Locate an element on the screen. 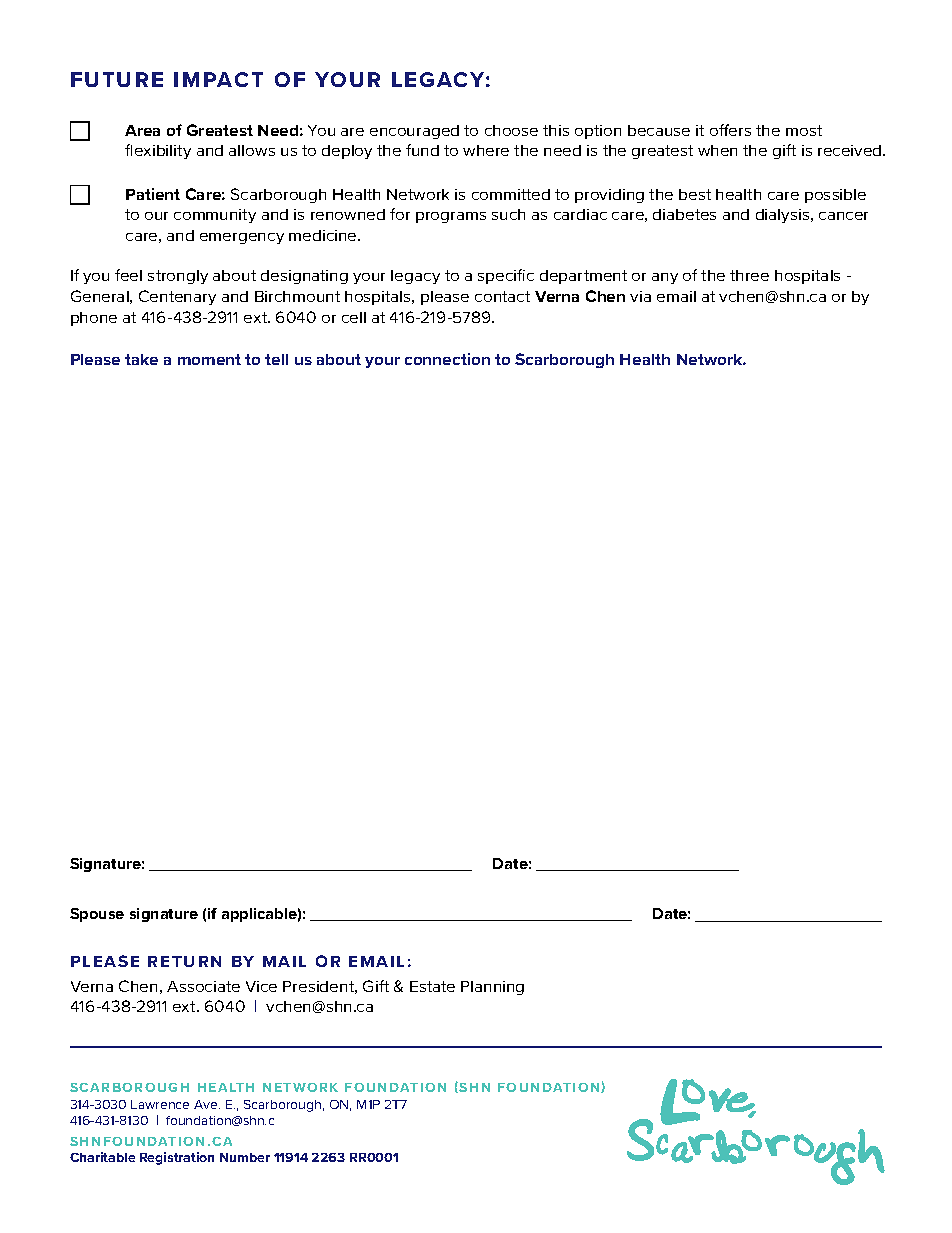  Spouse is located at coordinates (97, 915).
